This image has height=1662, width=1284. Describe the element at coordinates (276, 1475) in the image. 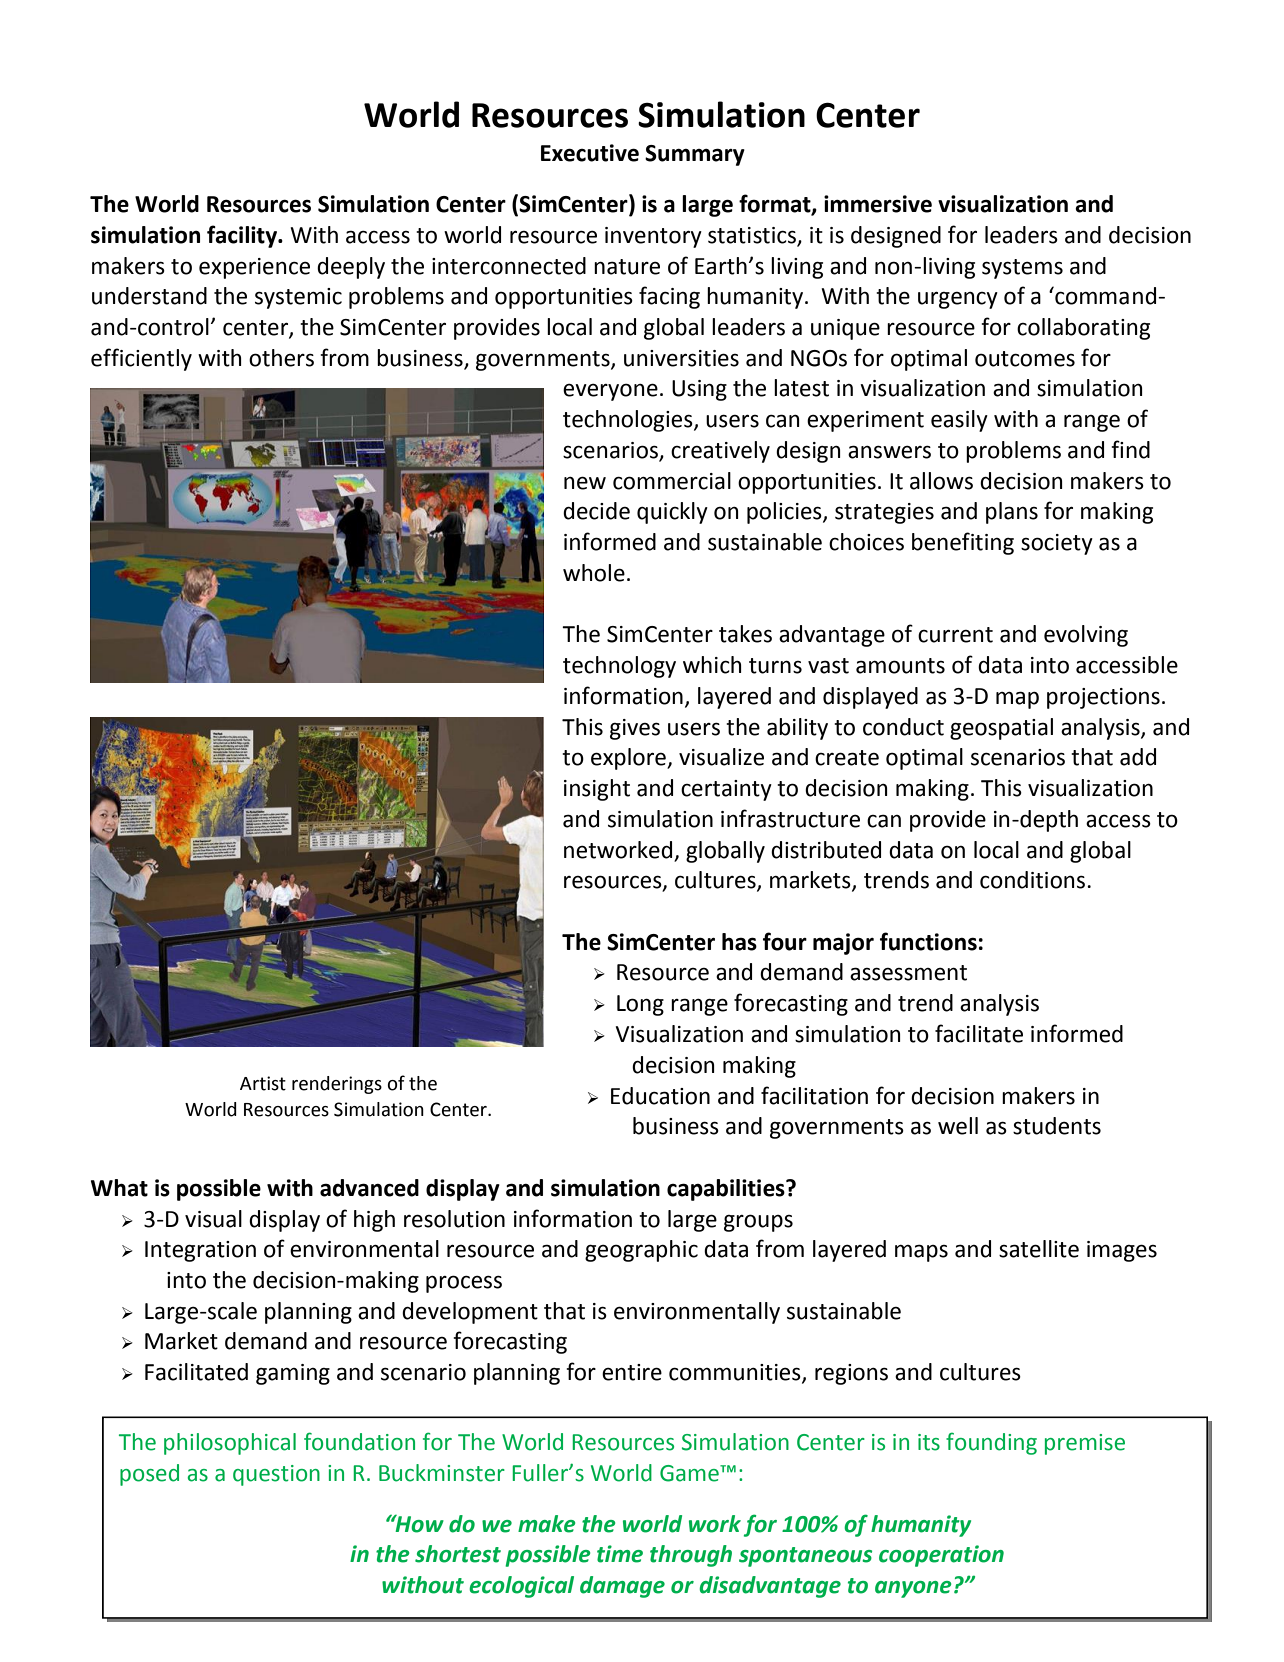

I see `question` at that location.
